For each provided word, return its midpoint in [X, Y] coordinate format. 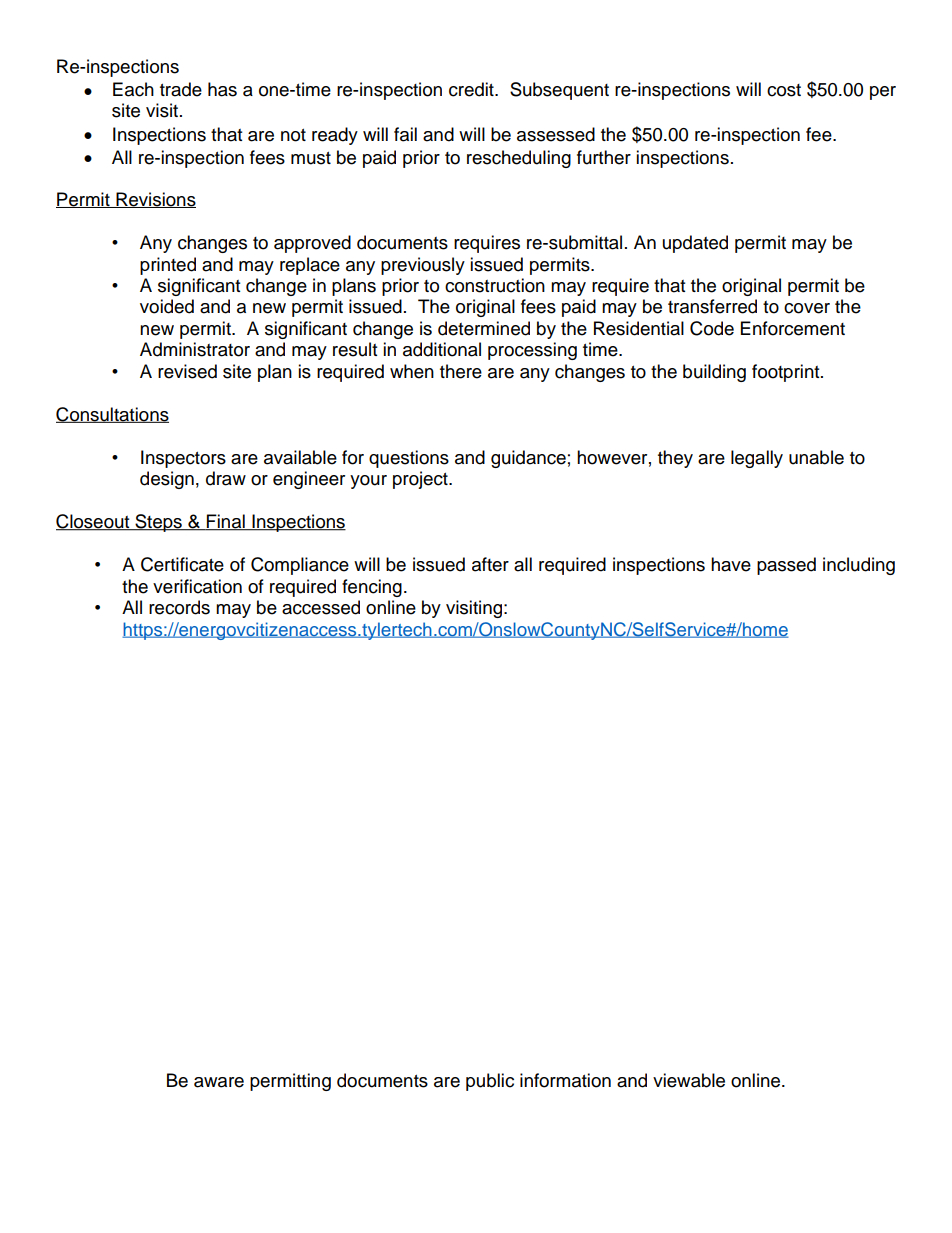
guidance [528, 459]
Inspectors [183, 459]
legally [757, 459]
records [179, 607]
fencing [372, 588]
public [490, 1082]
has [222, 89]
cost [784, 90]
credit [472, 89]
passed [786, 566]
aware [219, 1082]
